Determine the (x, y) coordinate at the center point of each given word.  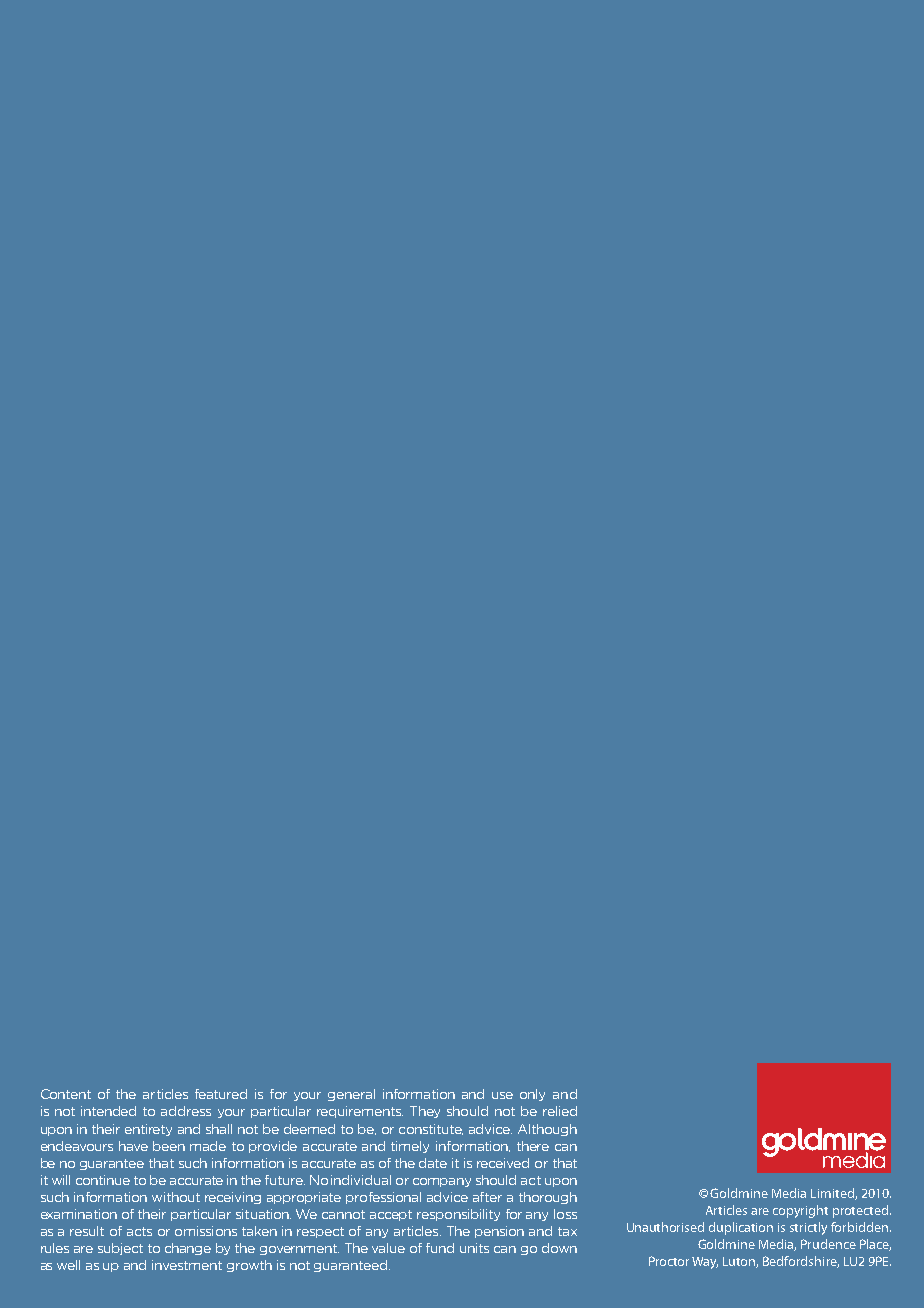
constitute (431, 1129)
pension (499, 1232)
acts (139, 1231)
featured (221, 1094)
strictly (808, 1228)
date (433, 1163)
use (502, 1095)
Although (547, 1130)
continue (103, 1180)
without (176, 1197)
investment (187, 1265)
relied (560, 1111)
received (503, 1163)
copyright (800, 1211)
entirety (148, 1130)
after (487, 1197)
